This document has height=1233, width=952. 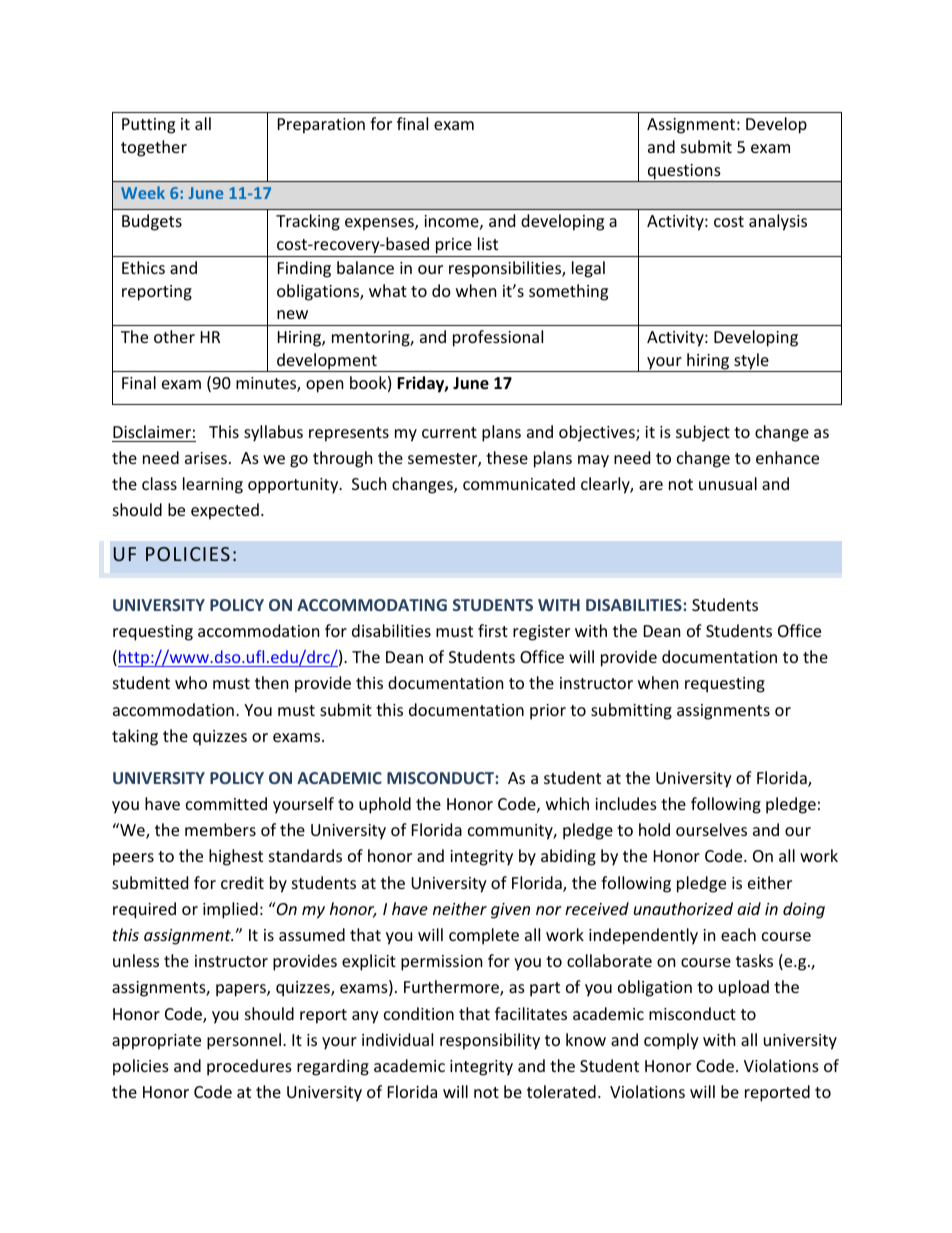 What do you see at coordinates (728, 483) in the document?
I see `unusual` at bounding box center [728, 483].
